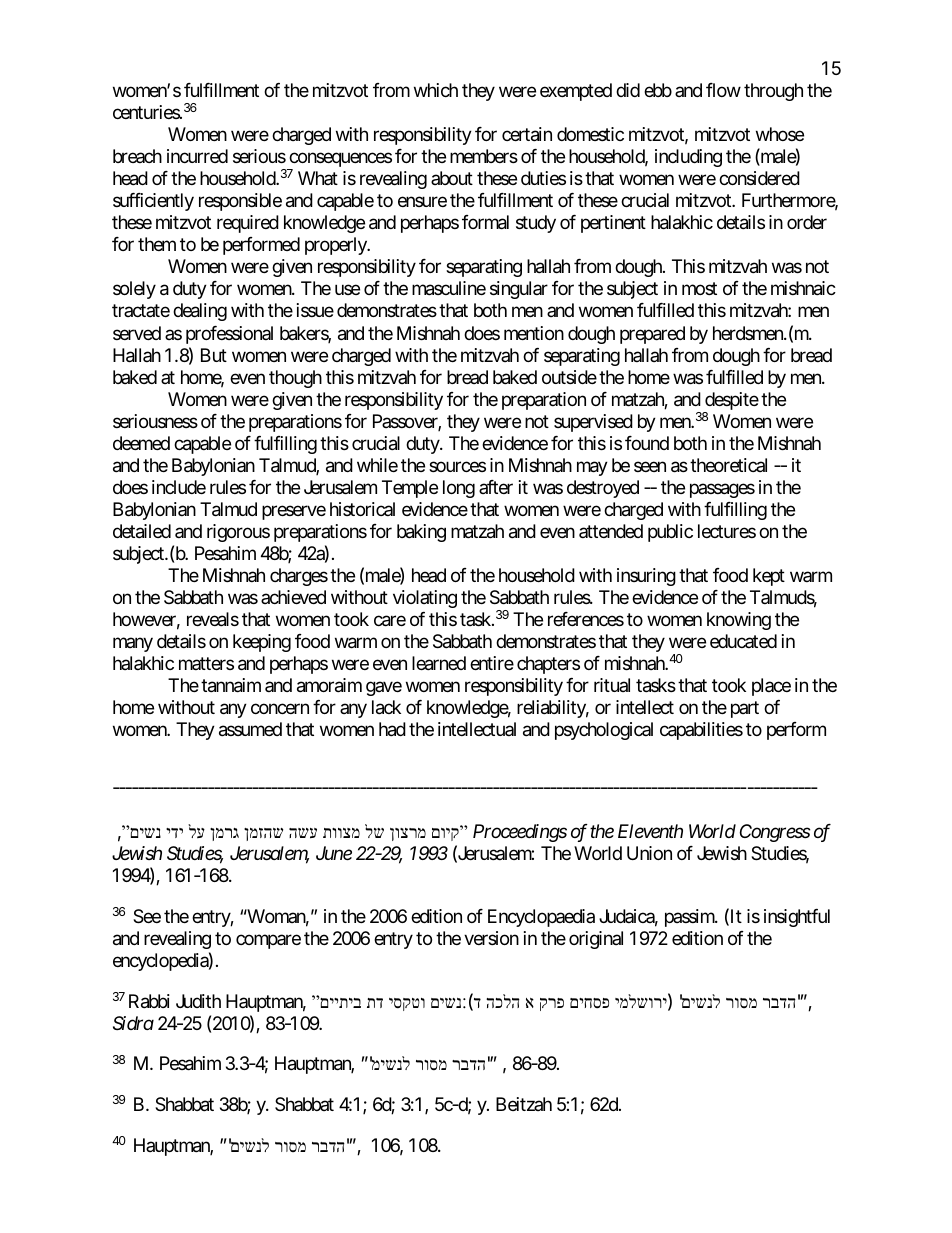  What do you see at coordinates (436, 90) in the document?
I see `which` at bounding box center [436, 90].
